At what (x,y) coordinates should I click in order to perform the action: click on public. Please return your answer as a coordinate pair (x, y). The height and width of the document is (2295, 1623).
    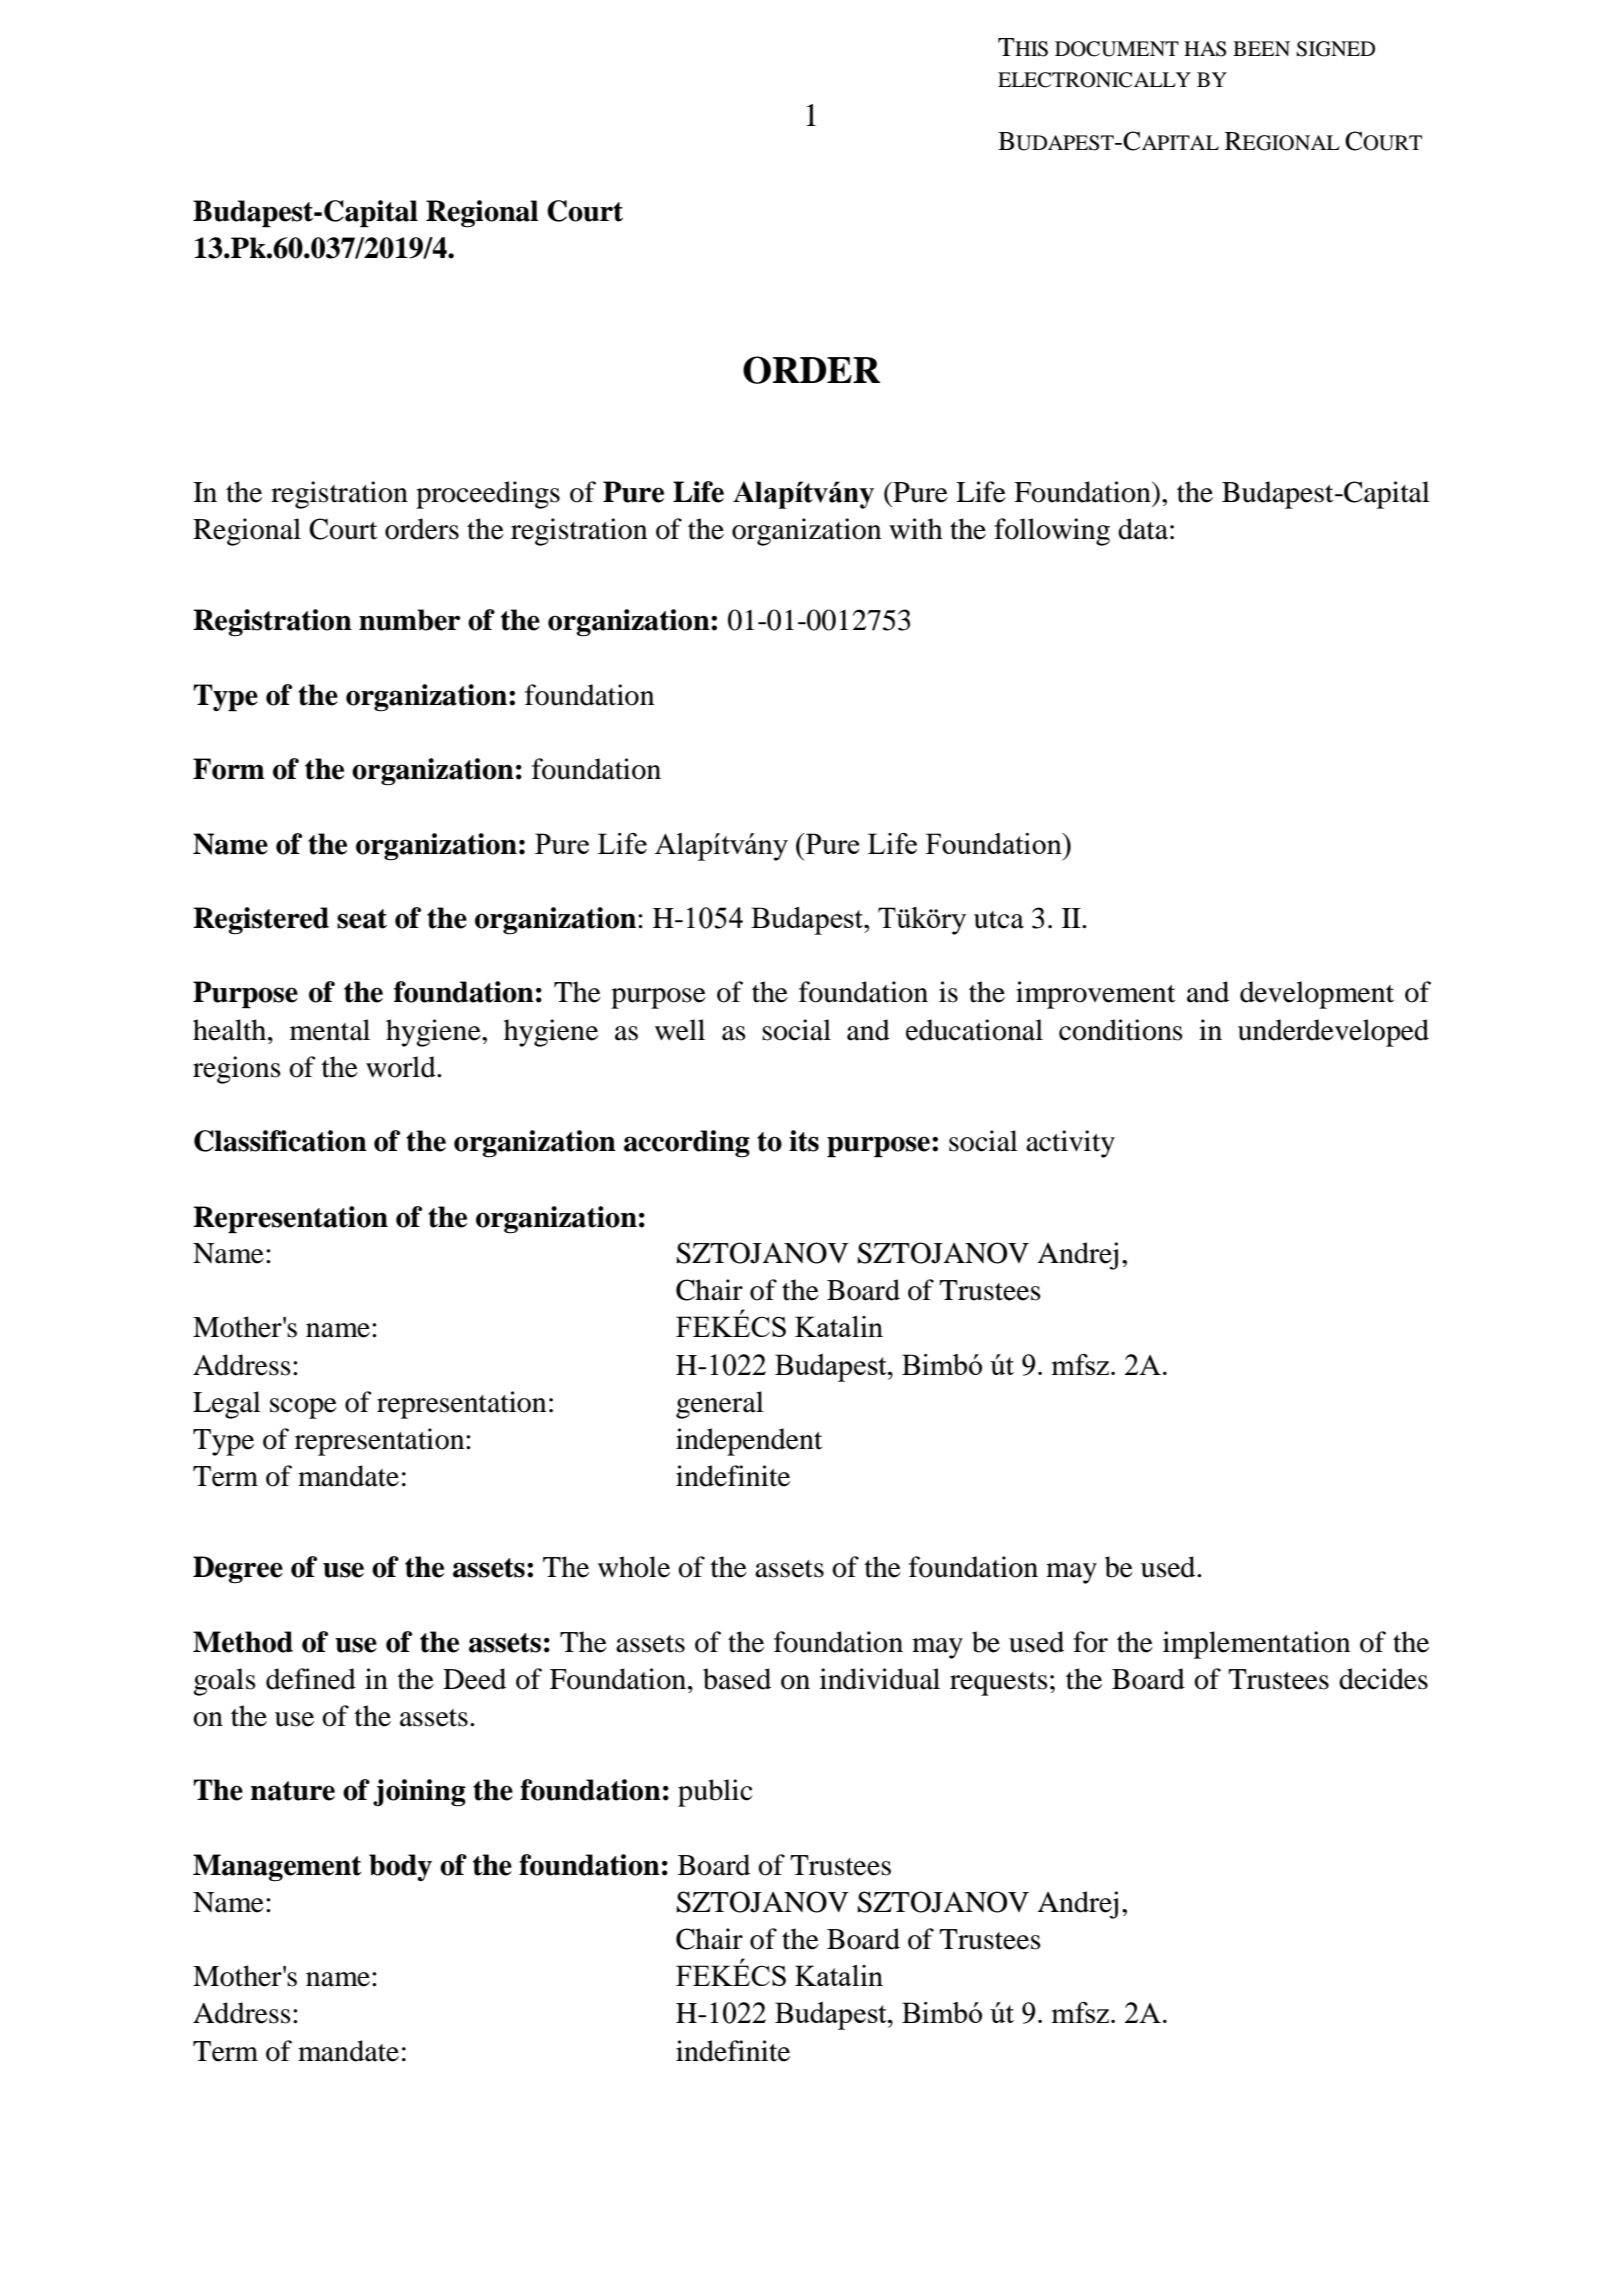
    Looking at the image, I should click on (715, 1793).
